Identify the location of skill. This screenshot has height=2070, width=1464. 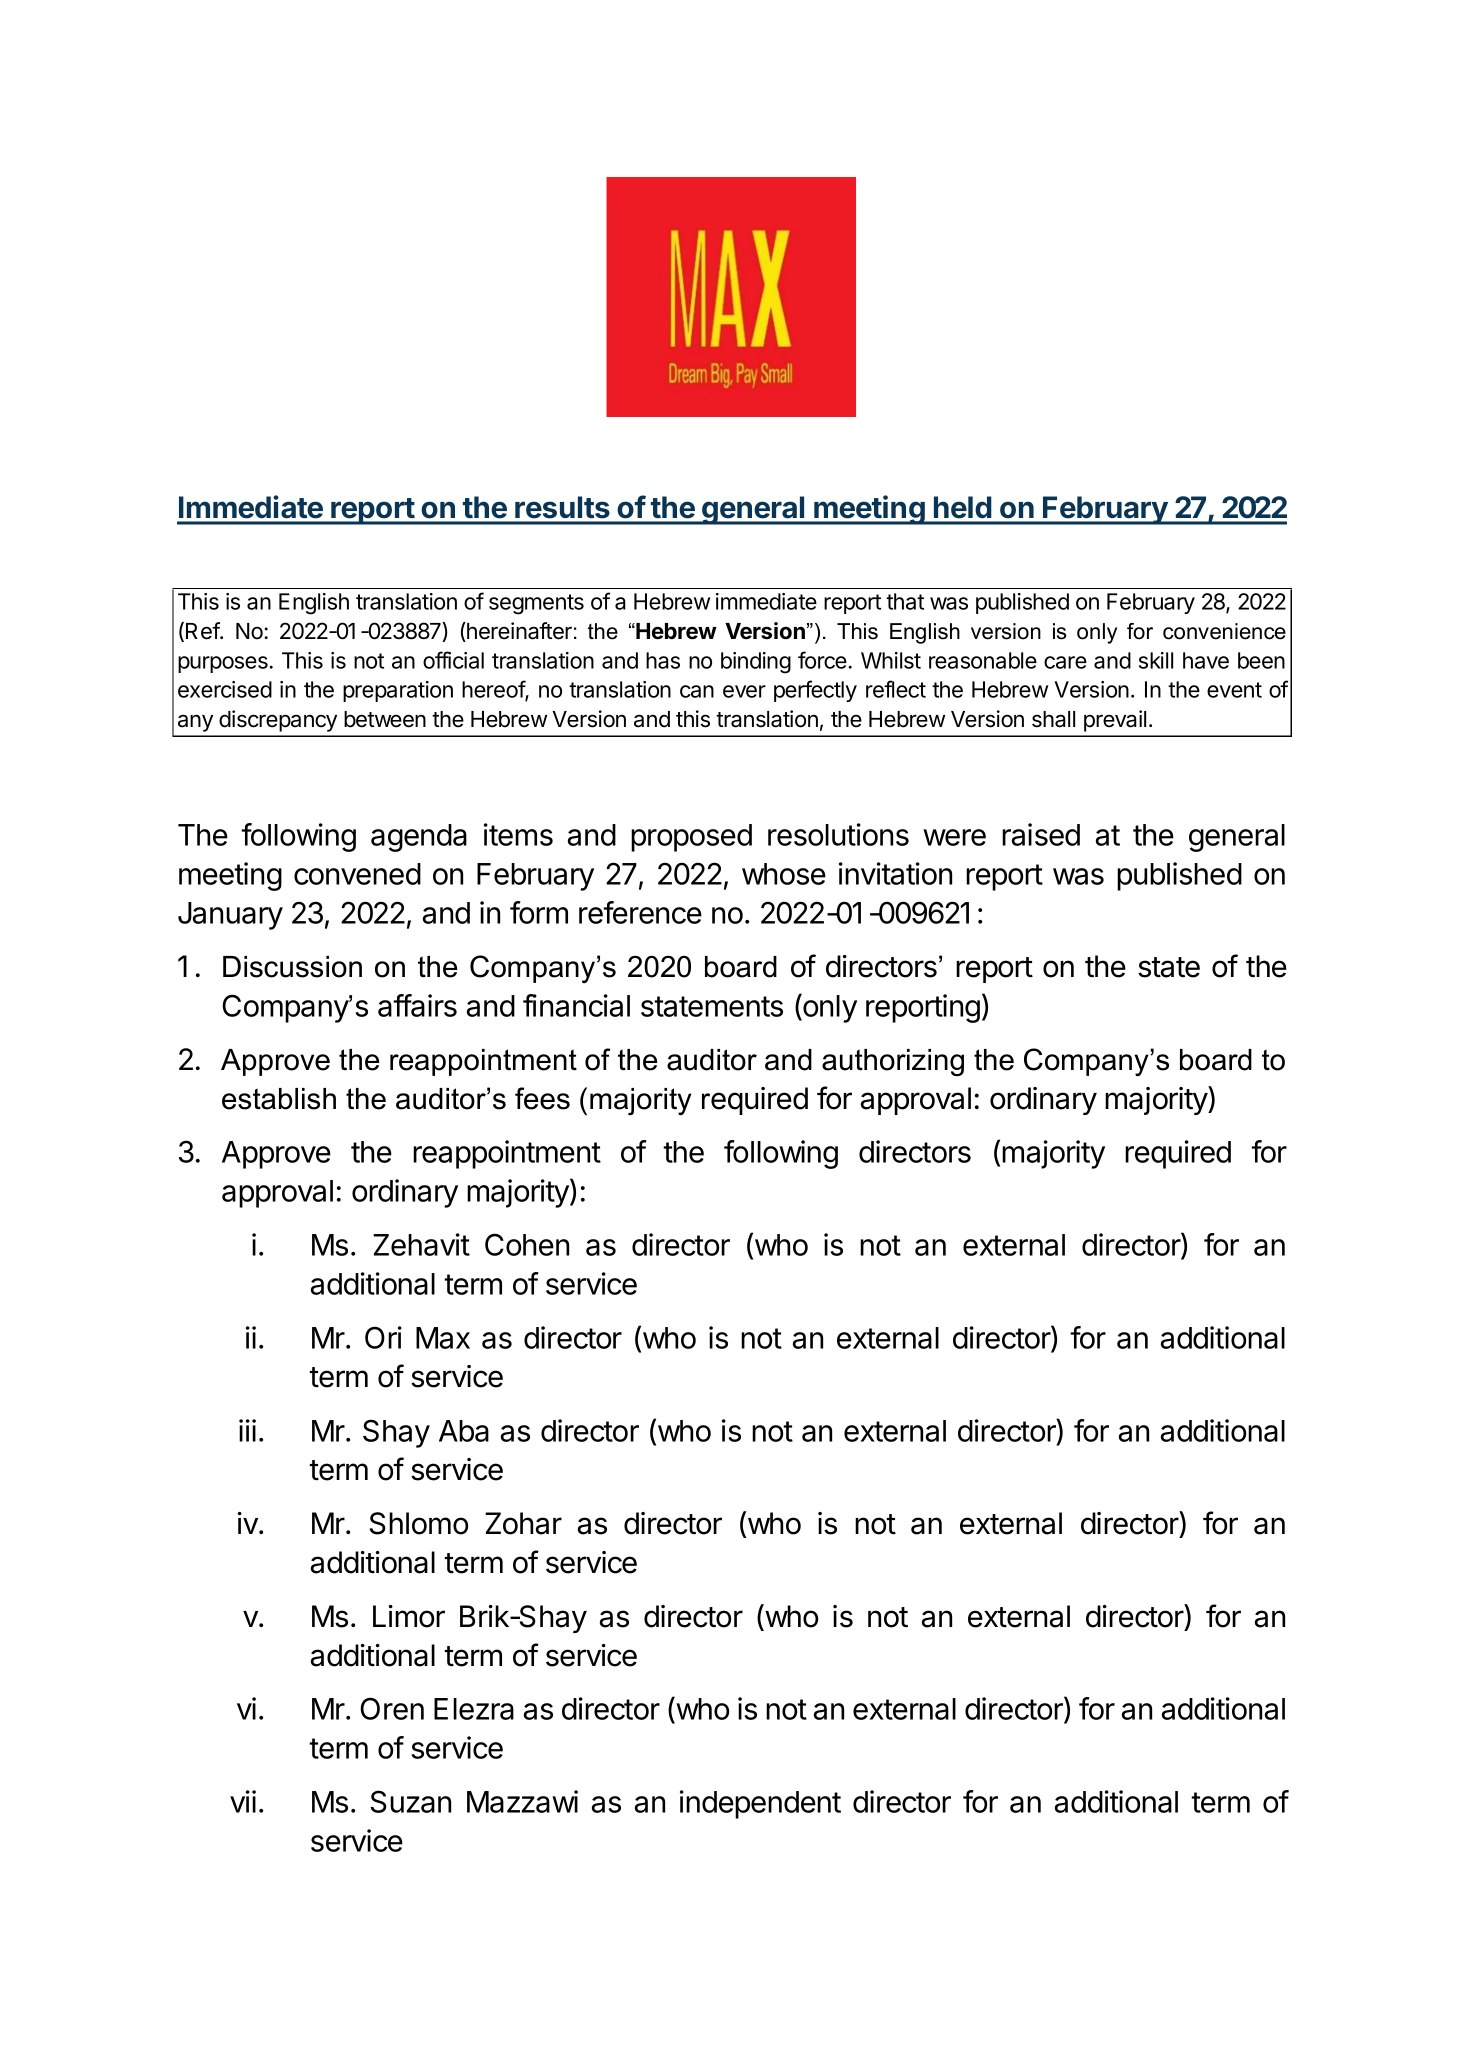
(1156, 660).
